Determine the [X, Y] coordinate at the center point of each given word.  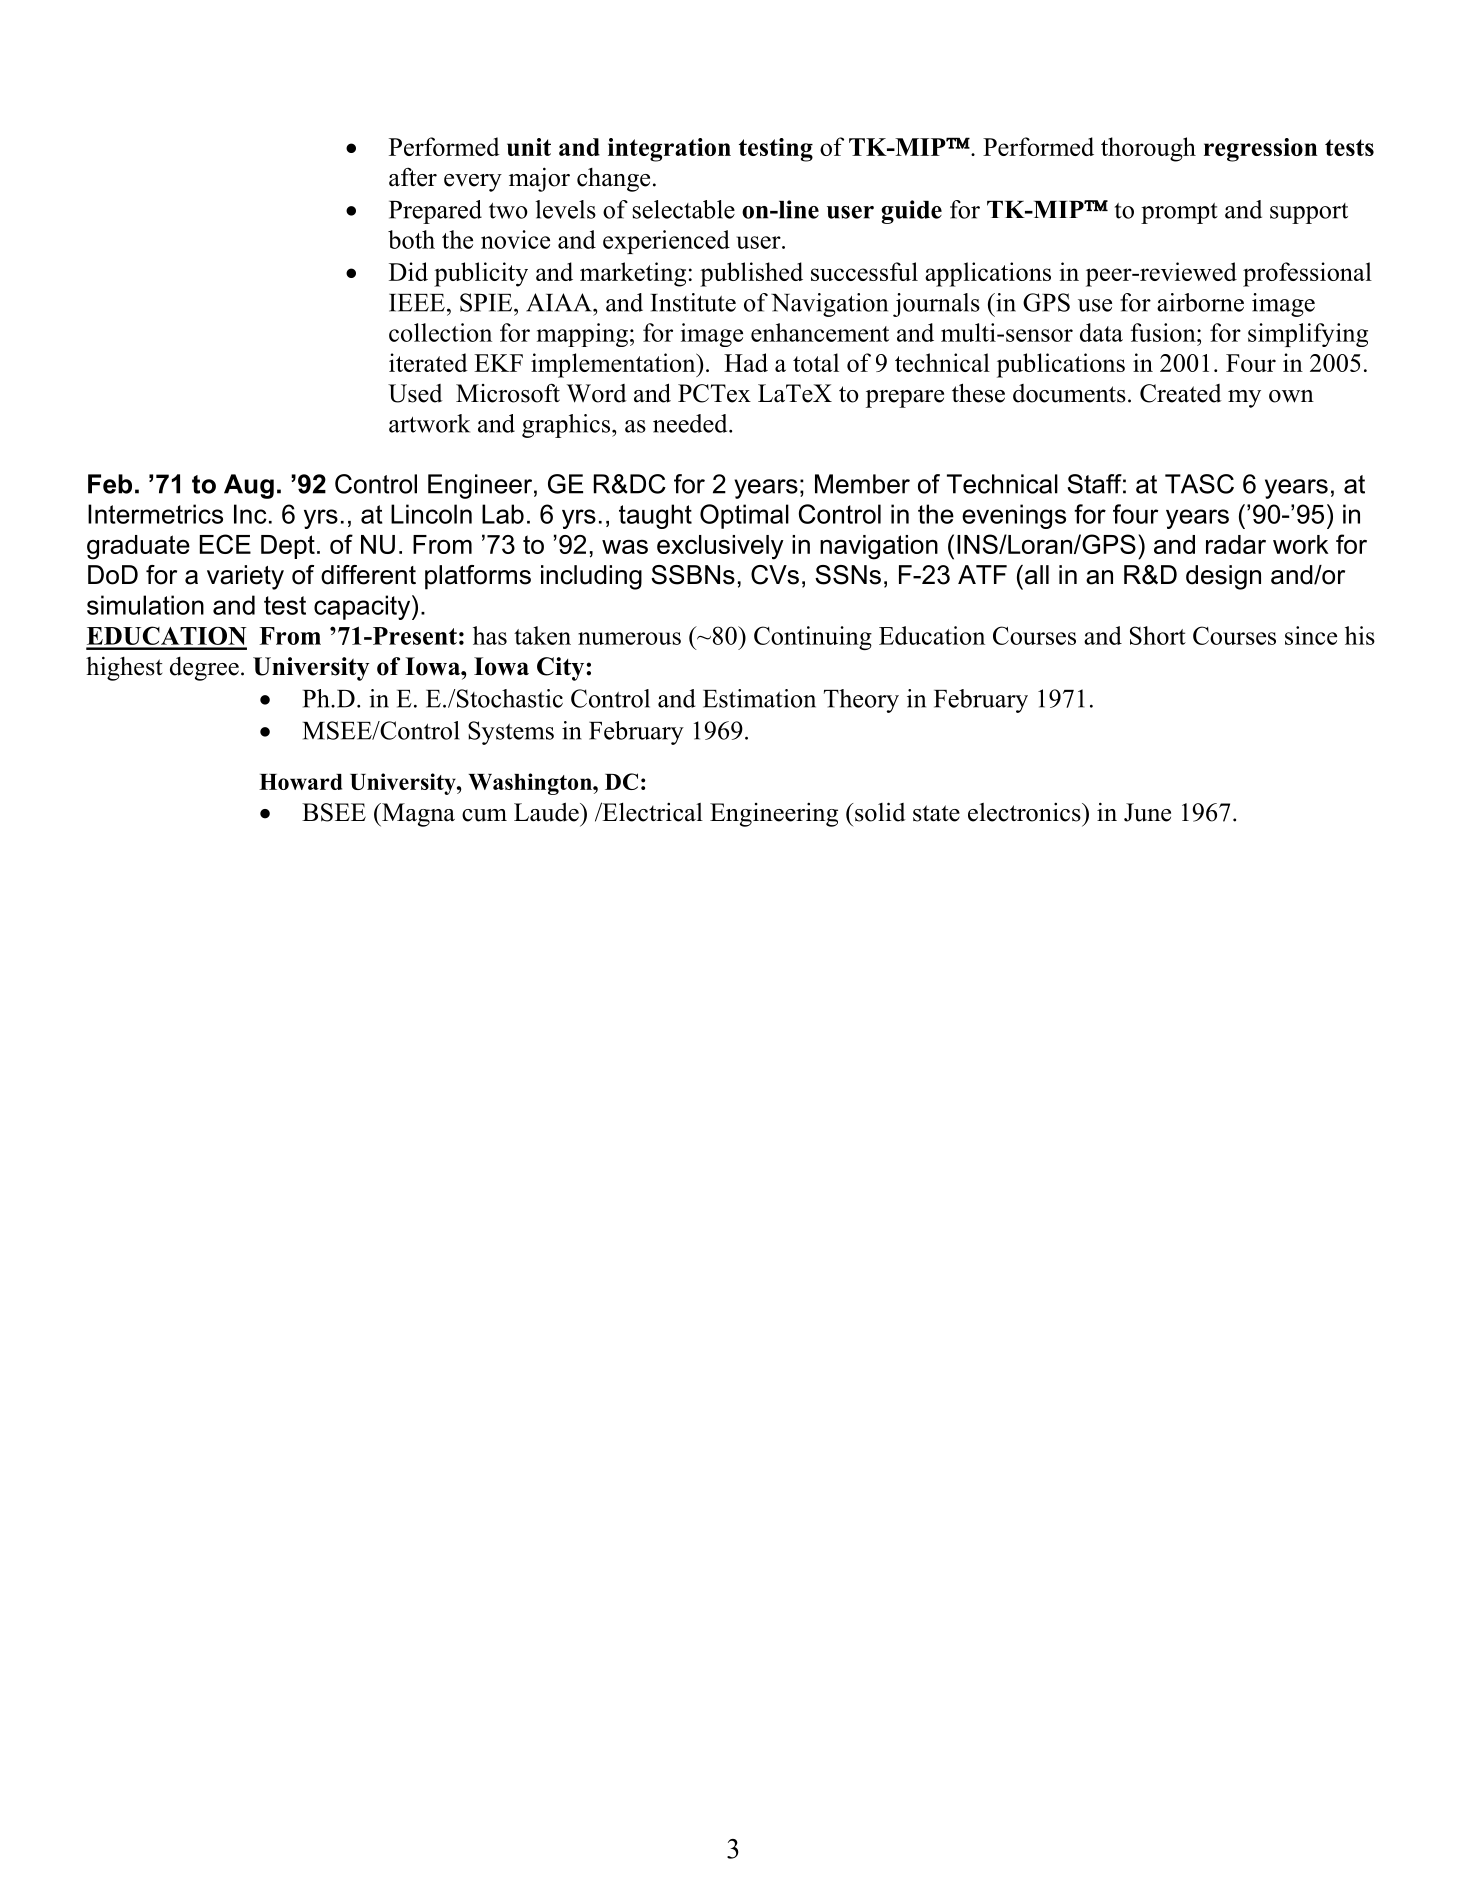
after [413, 177]
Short [1158, 635]
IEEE [417, 303]
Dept [288, 547]
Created [1181, 393]
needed [691, 423]
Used [415, 393]
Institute [693, 302]
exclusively [720, 547]
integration [669, 150]
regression [1260, 150]
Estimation [759, 698]
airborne [1200, 302]
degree [204, 669]
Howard [300, 782]
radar [1236, 544]
